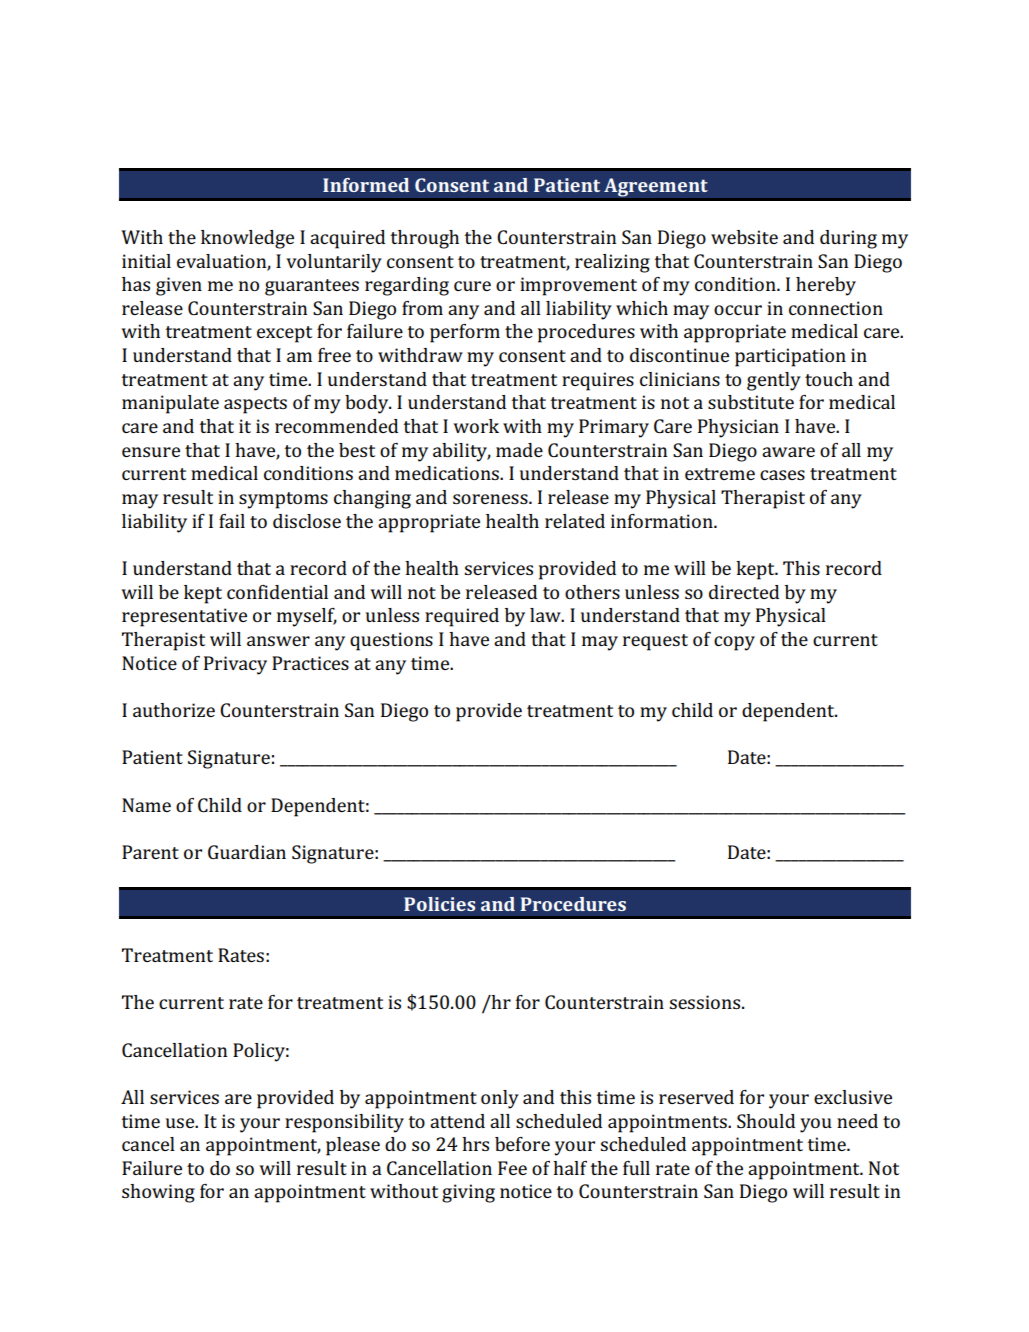 This screenshot has height=1332, width=1029. Describe the element at coordinates (788, 452) in the screenshot. I see `aware` at that location.
